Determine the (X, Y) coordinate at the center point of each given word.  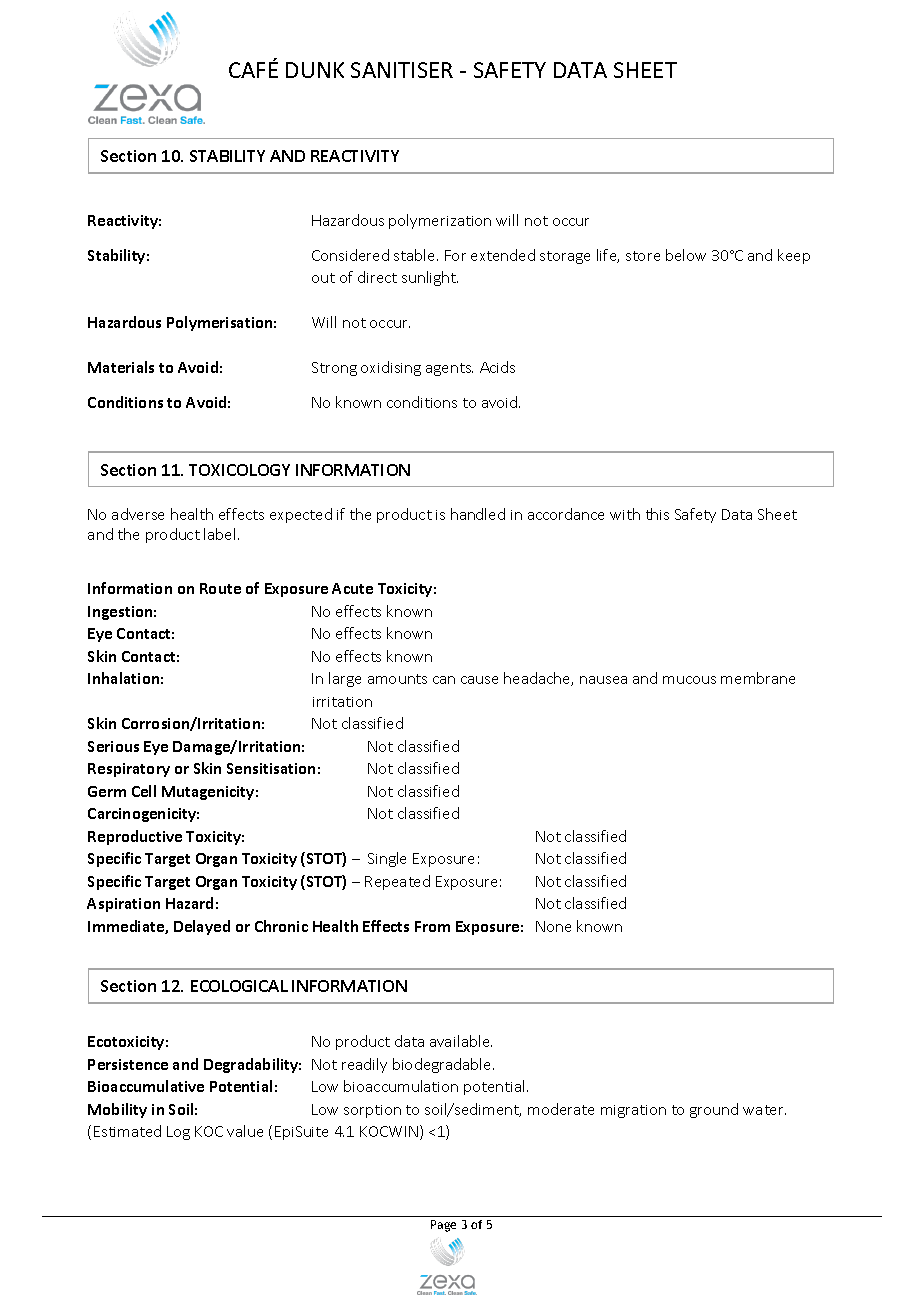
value (245, 1131)
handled (478, 514)
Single (387, 859)
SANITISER (402, 70)
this (657, 514)
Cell (144, 791)
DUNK (315, 70)
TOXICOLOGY (239, 470)
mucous (689, 680)
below (686, 255)
